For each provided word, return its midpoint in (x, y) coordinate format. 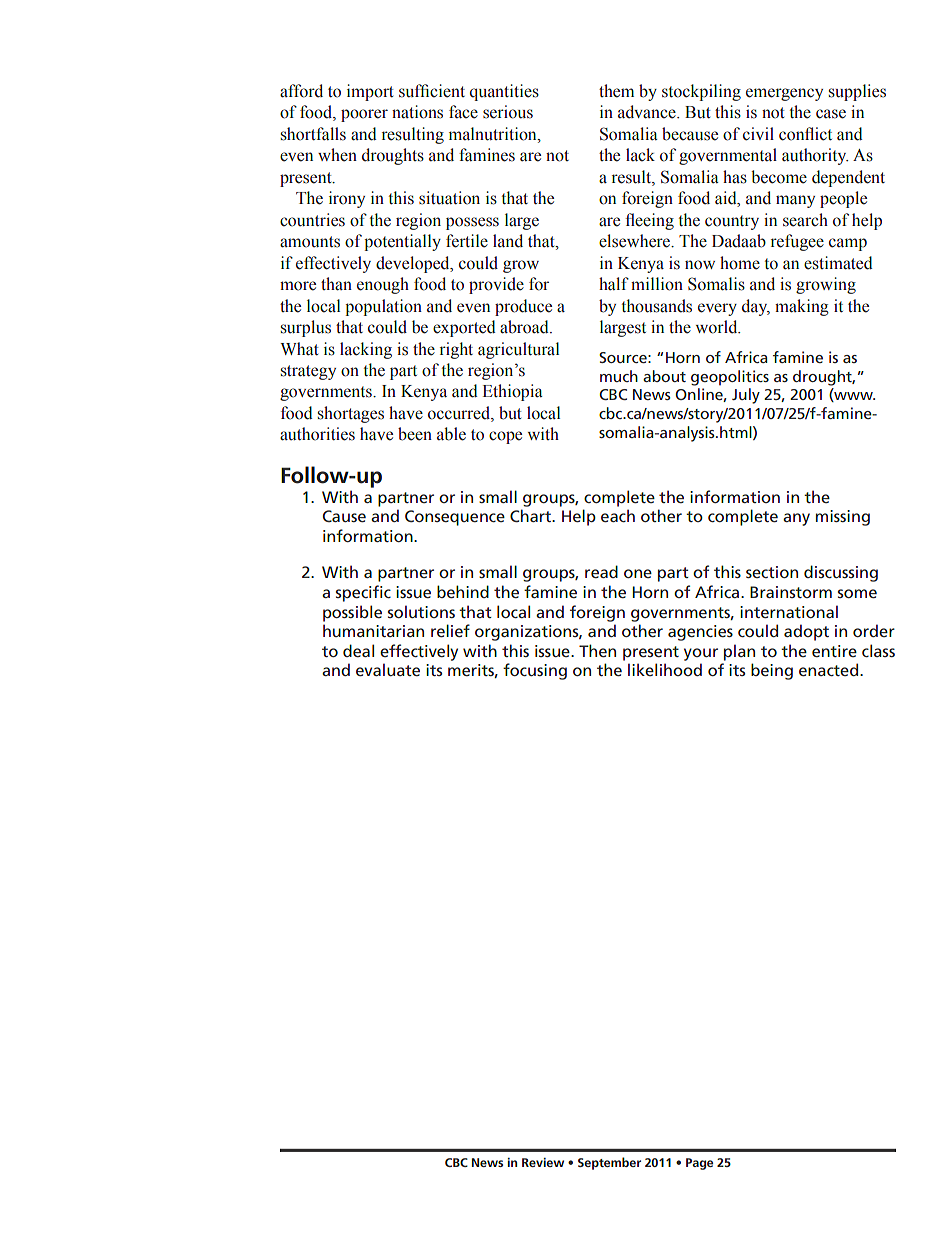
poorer (364, 115)
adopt (806, 632)
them (616, 91)
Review (543, 1162)
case (831, 114)
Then (597, 650)
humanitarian (373, 630)
